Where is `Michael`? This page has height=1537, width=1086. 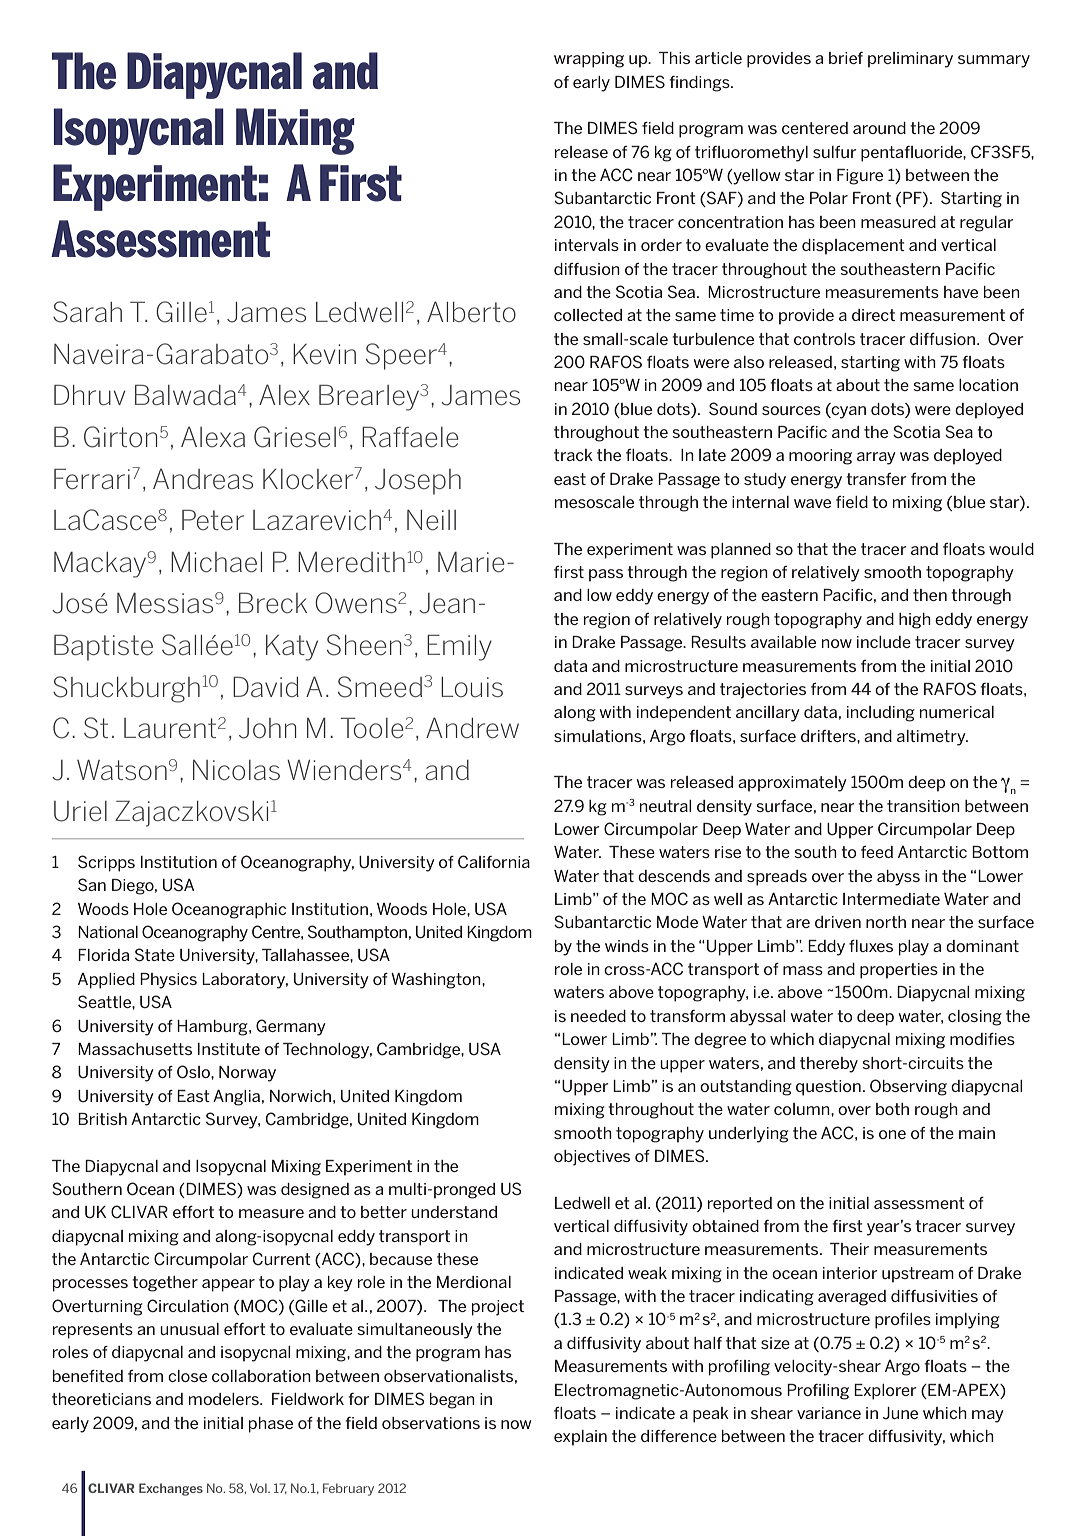 Michael is located at coordinates (216, 562).
